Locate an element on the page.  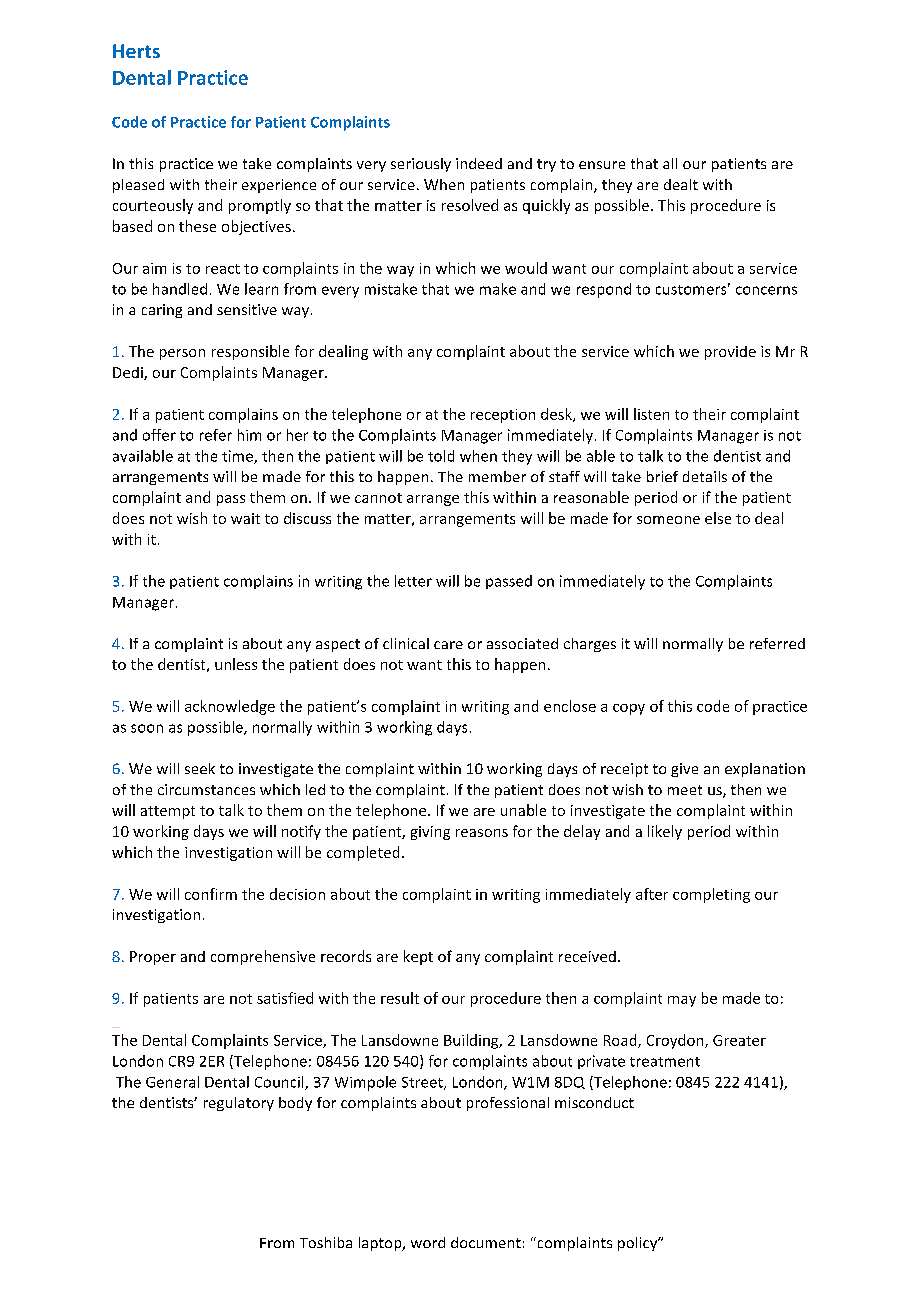
make is located at coordinates (498, 289).
